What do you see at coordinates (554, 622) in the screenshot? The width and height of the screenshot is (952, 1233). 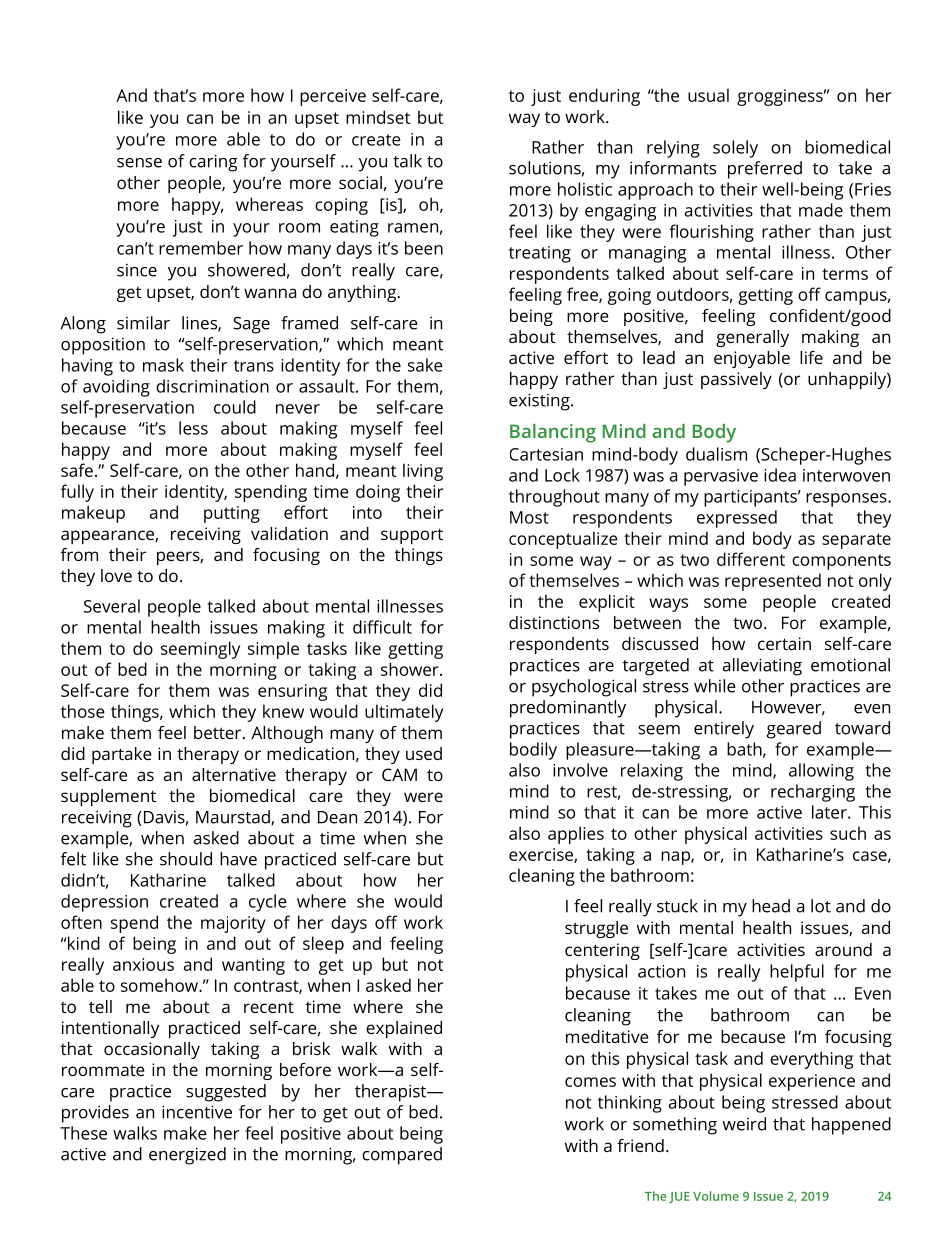 I see `distinctions` at bounding box center [554, 622].
